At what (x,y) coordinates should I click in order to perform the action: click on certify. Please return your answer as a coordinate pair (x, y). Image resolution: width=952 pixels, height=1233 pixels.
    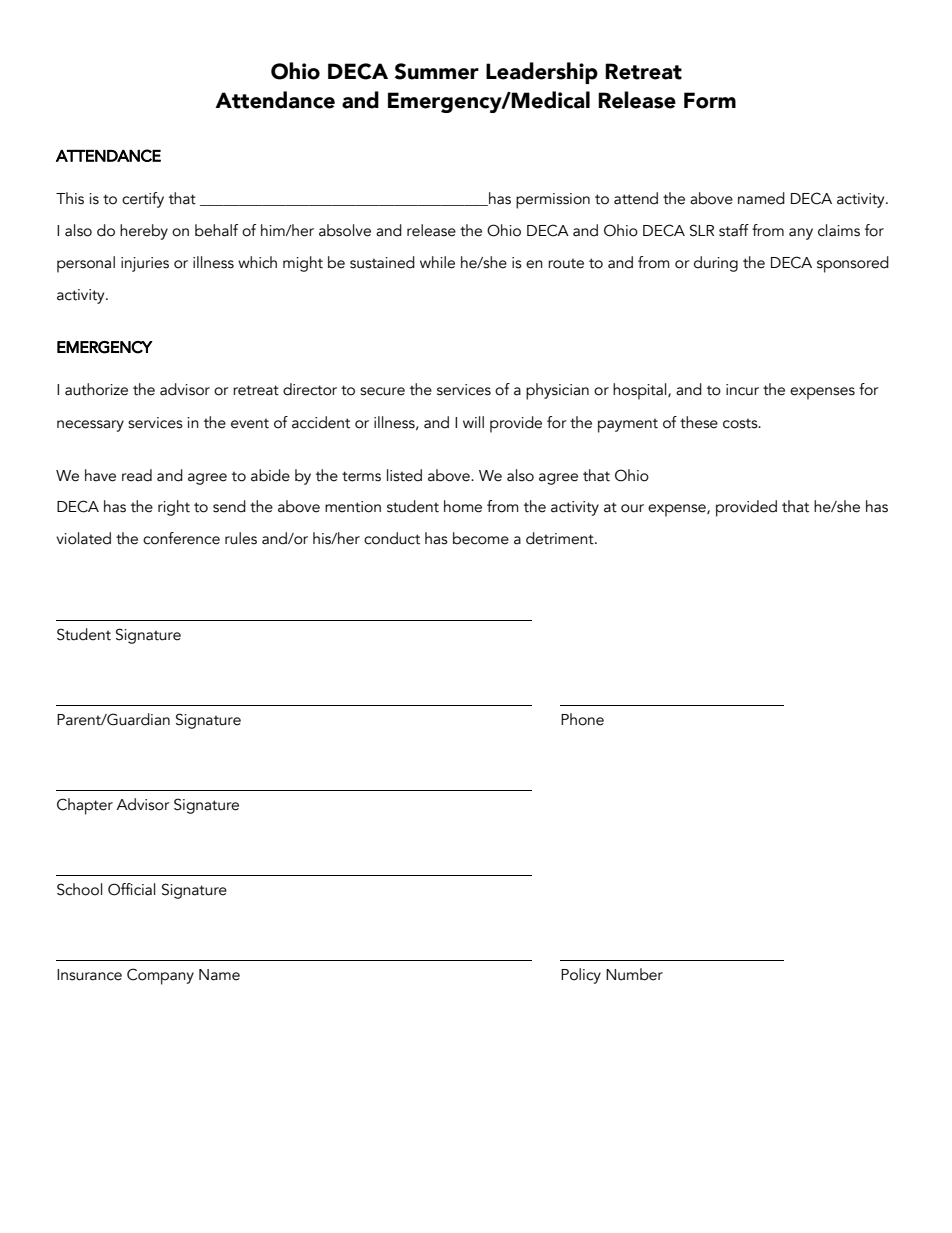
    Looking at the image, I should click on (143, 200).
